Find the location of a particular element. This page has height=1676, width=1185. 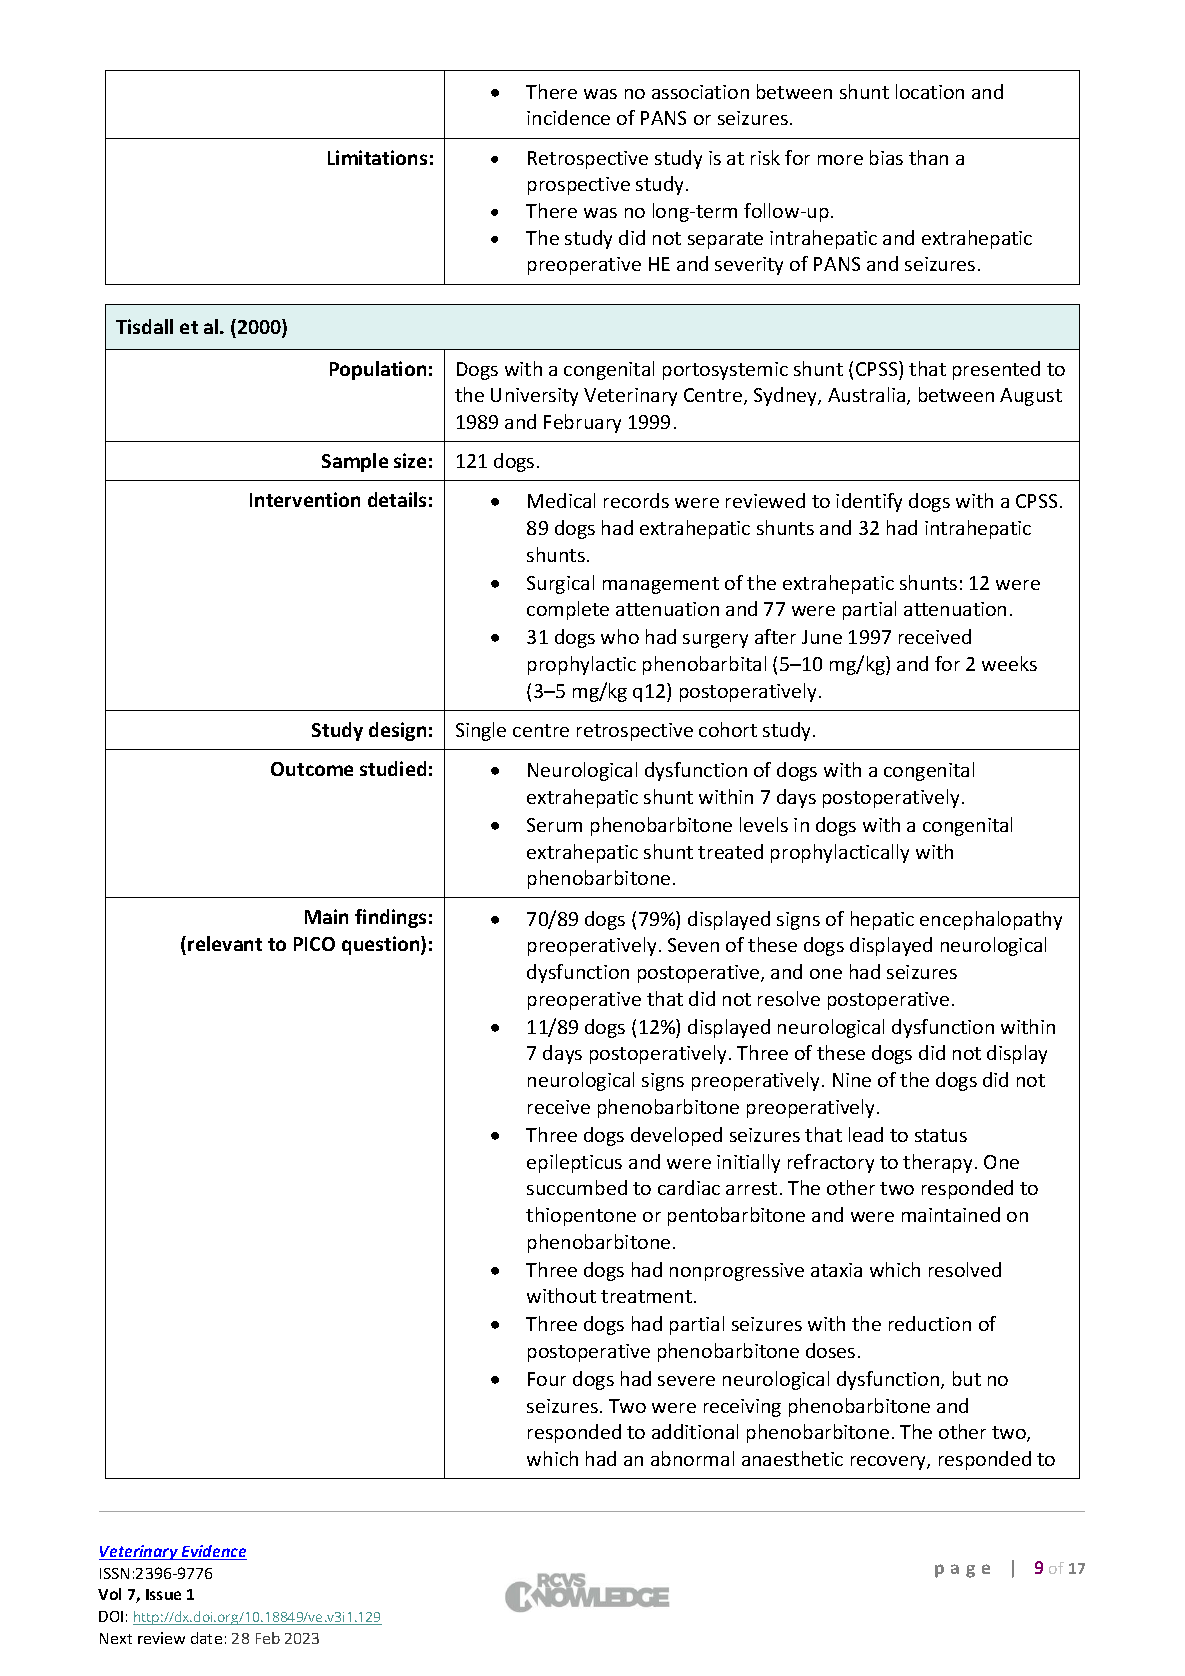

Intervention is located at coordinates (305, 499).
